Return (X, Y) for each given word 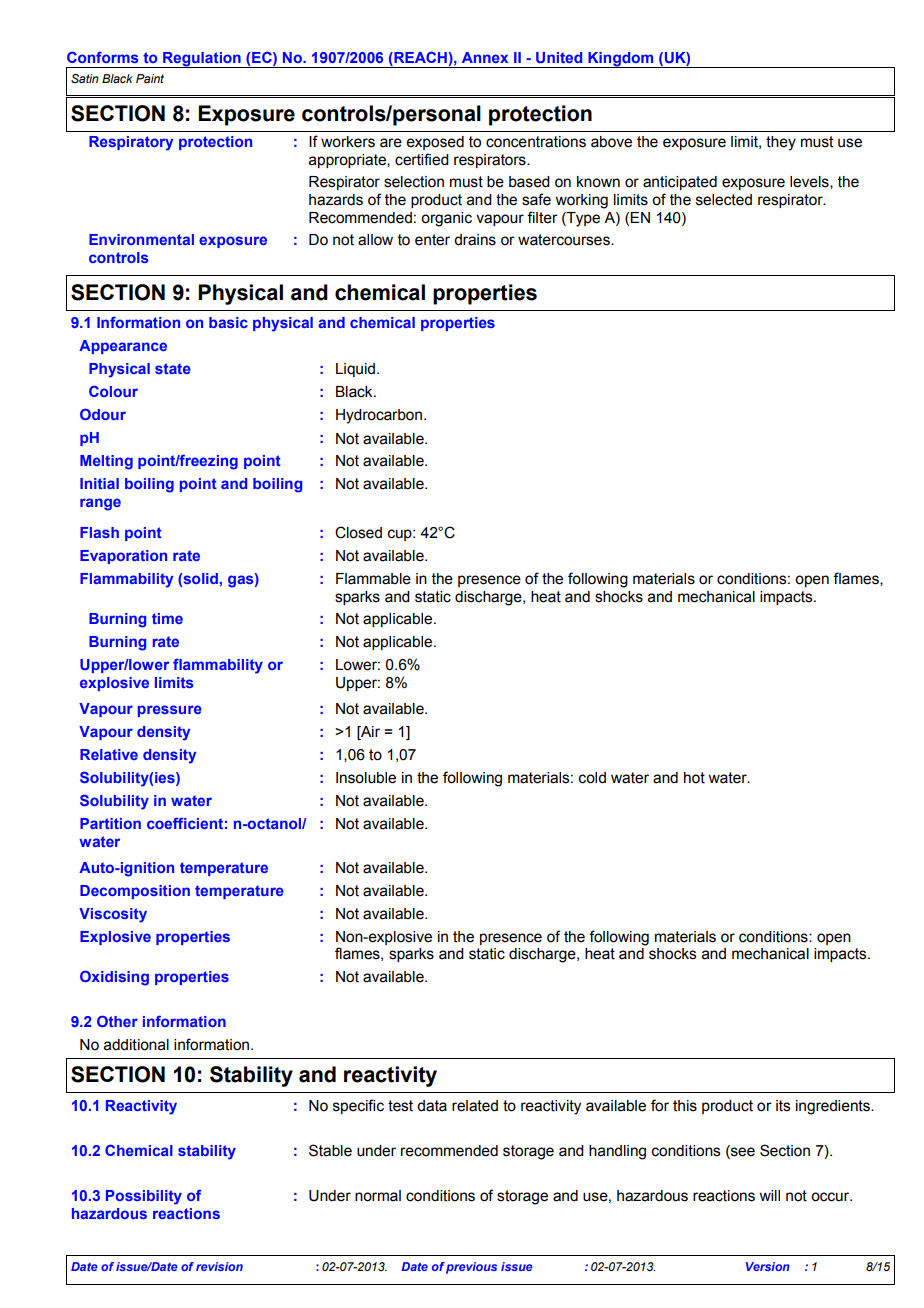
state (173, 368)
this (685, 1106)
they (781, 143)
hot (694, 778)
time (167, 618)
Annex (485, 57)
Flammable (373, 579)
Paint (150, 78)
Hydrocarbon (379, 416)
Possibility (144, 1197)
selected (724, 200)
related (475, 1106)
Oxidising (114, 978)
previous (471, 1268)
